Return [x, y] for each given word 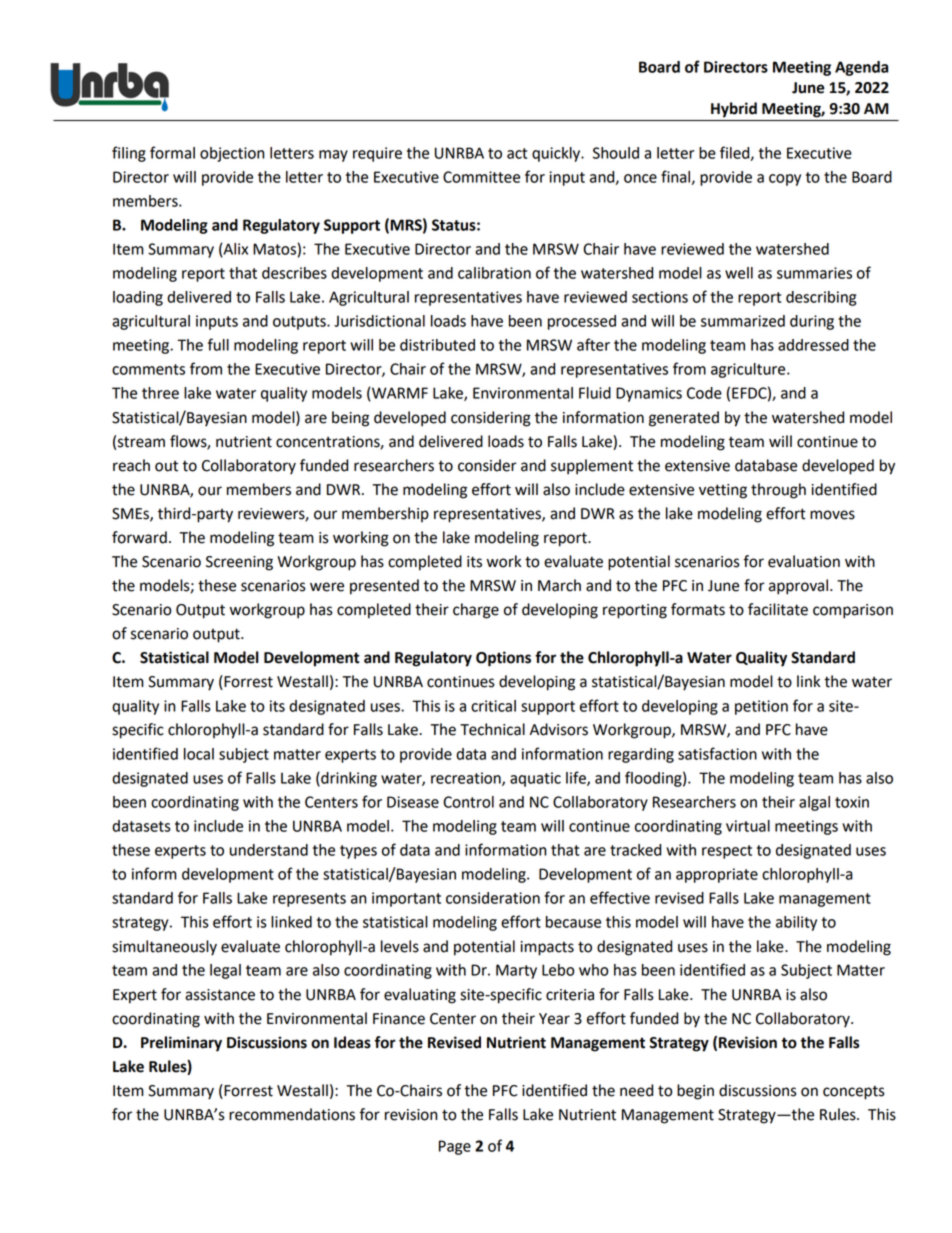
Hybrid [734, 110]
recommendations [292, 1114]
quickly [557, 154]
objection [232, 154]
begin [695, 1092]
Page [455, 1147]
